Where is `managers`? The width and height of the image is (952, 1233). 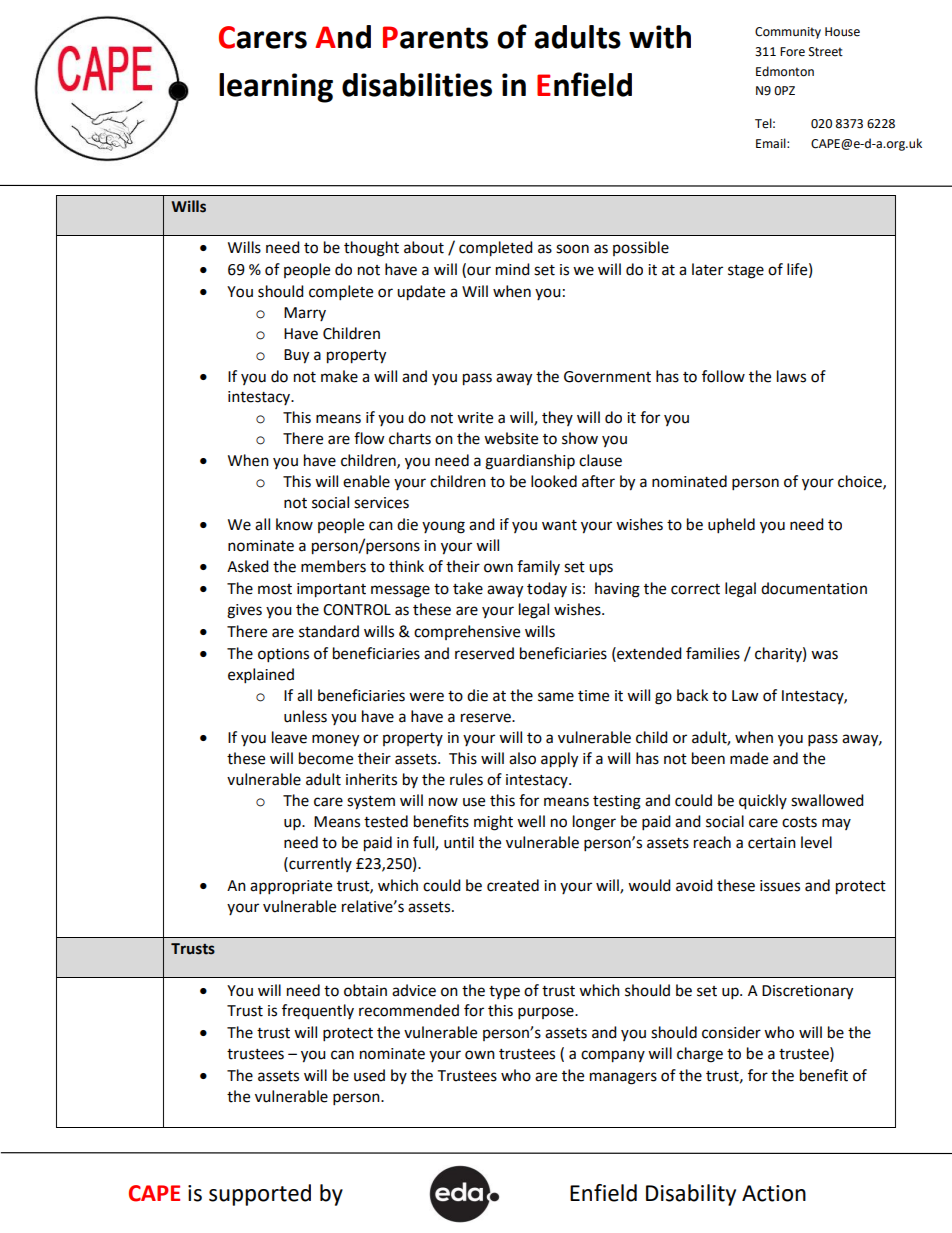 managers is located at coordinates (623, 1078).
